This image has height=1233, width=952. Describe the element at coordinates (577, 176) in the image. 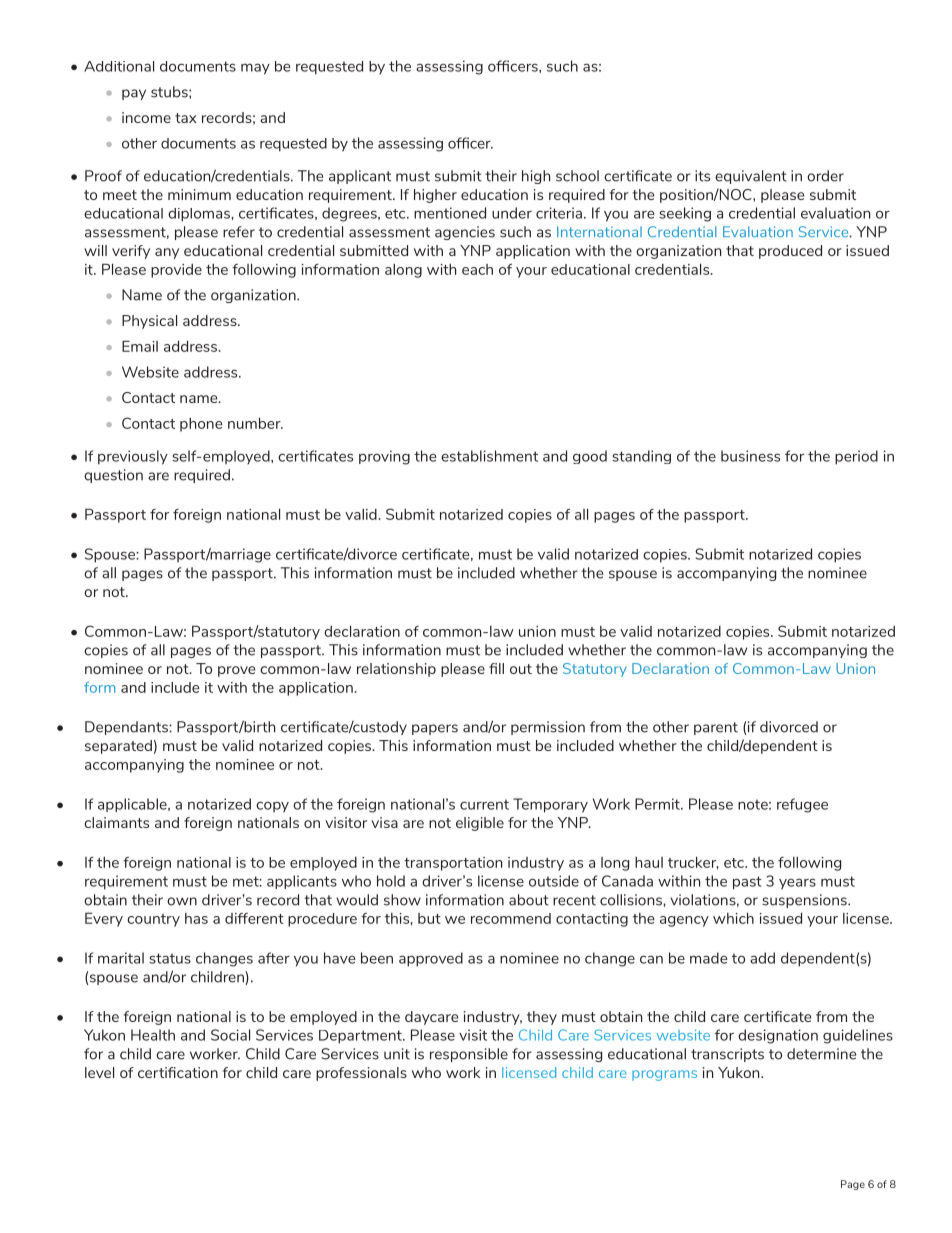

I see `school` at that location.
